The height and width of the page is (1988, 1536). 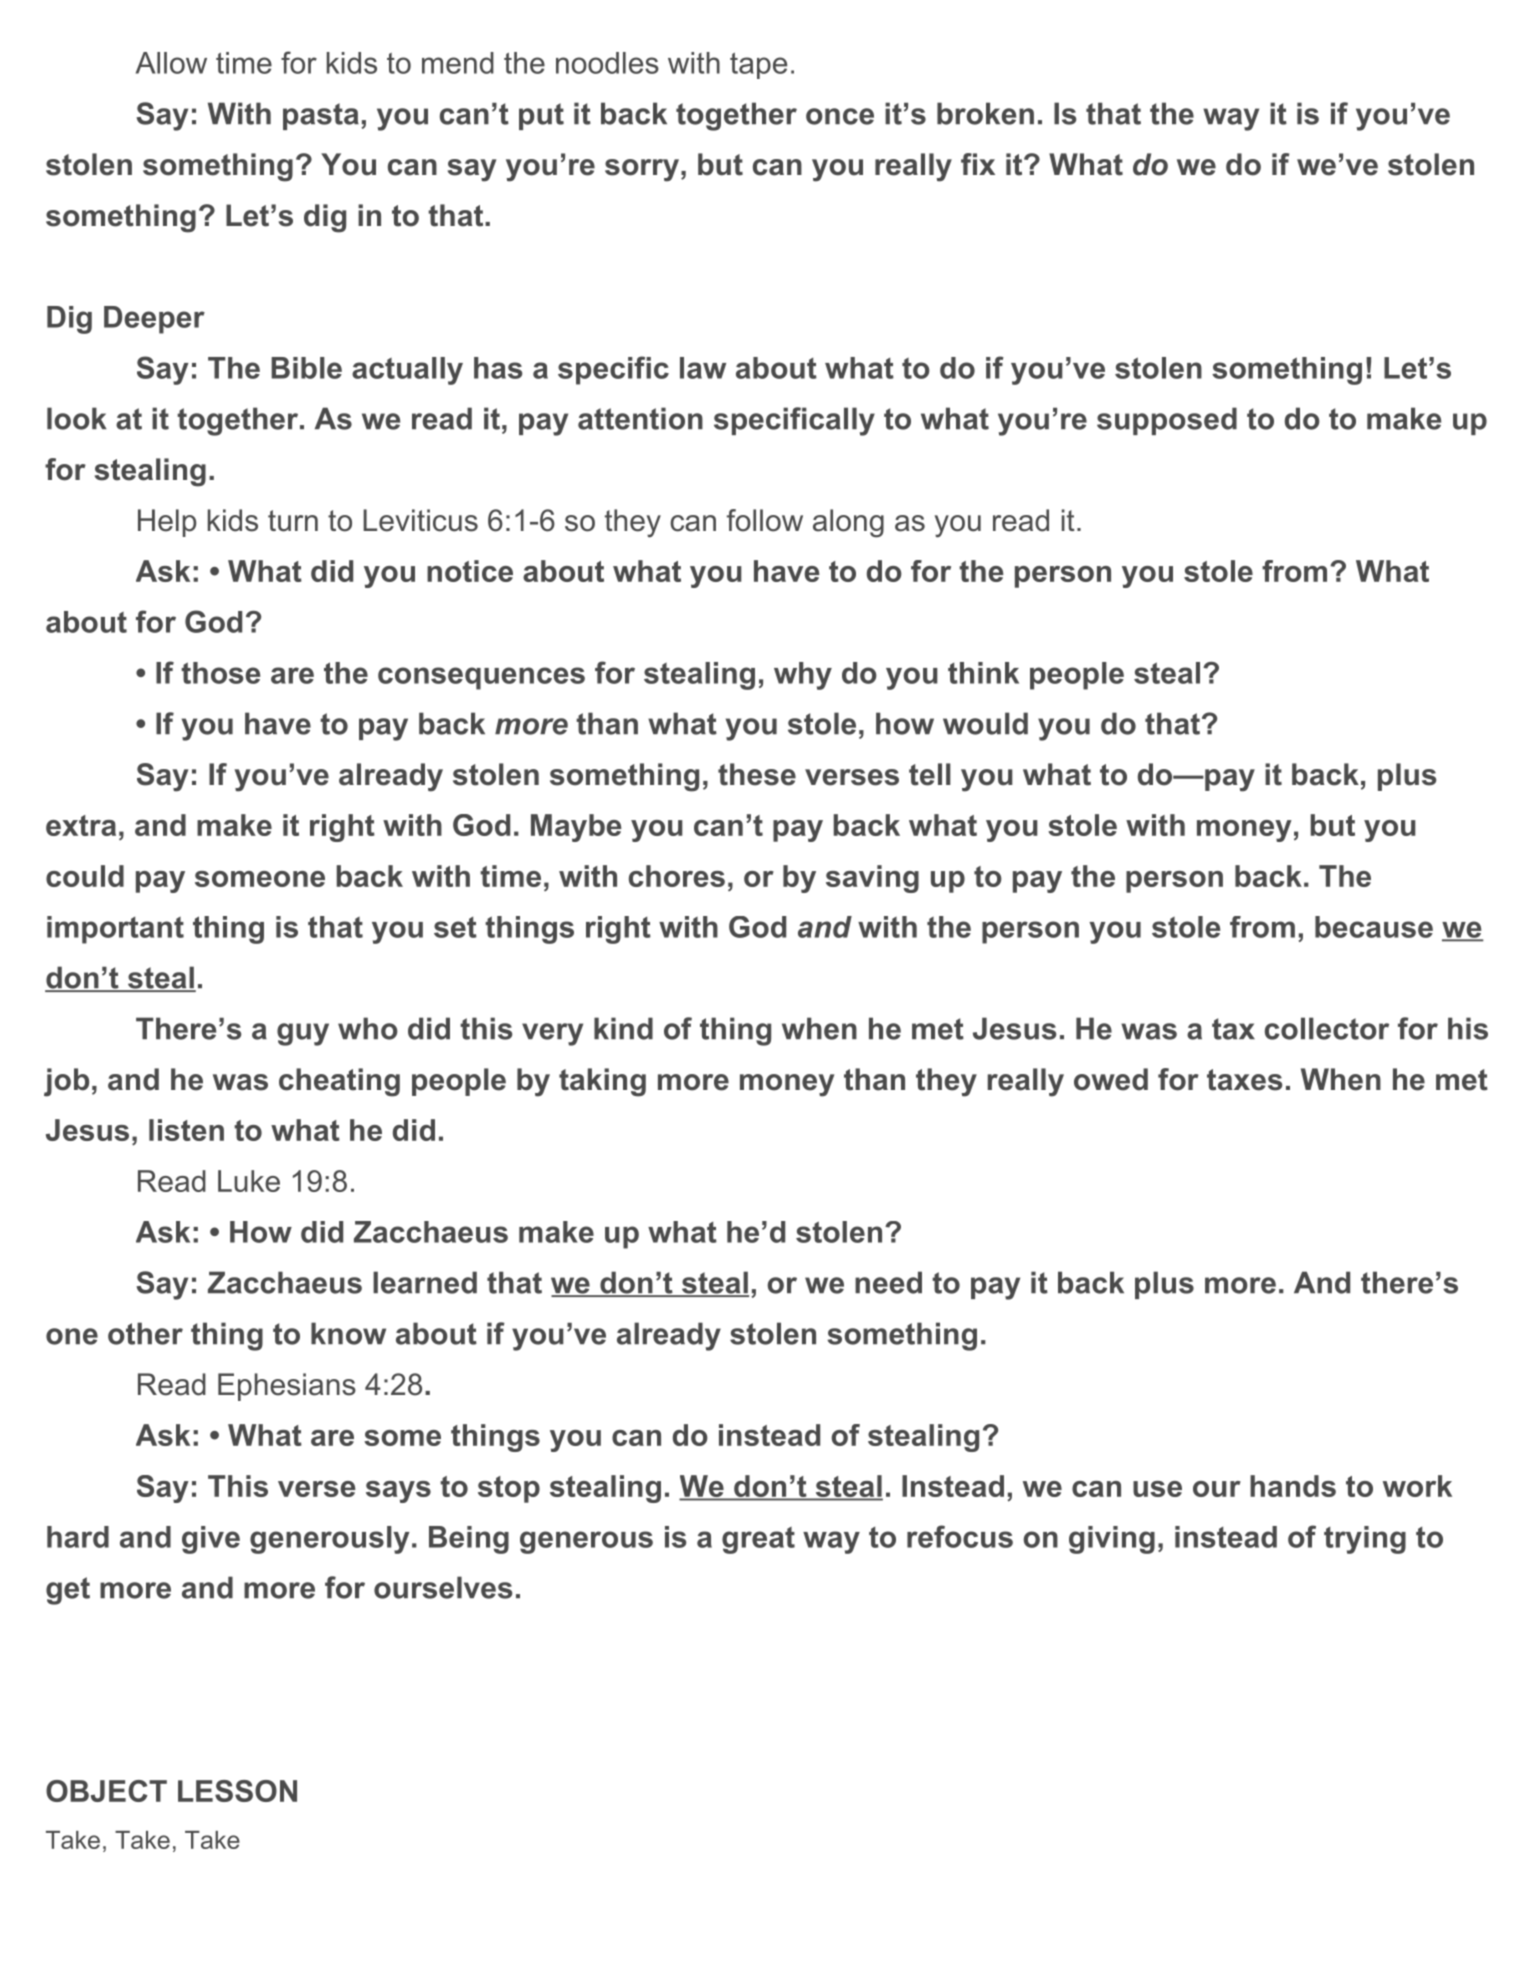 I want to click on broken, so click(x=985, y=113).
